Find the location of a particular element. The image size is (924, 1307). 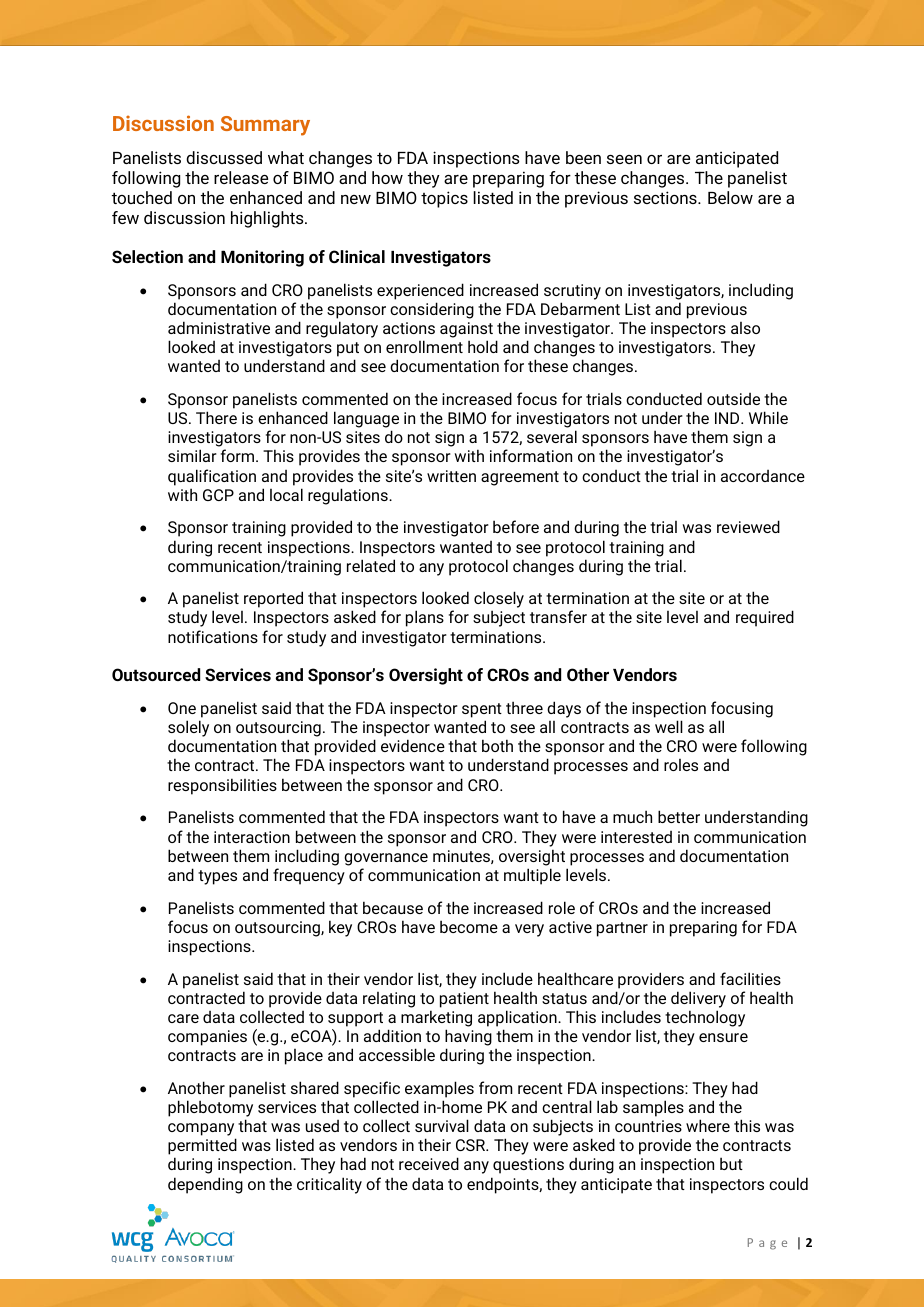

topics is located at coordinates (444, 199).
